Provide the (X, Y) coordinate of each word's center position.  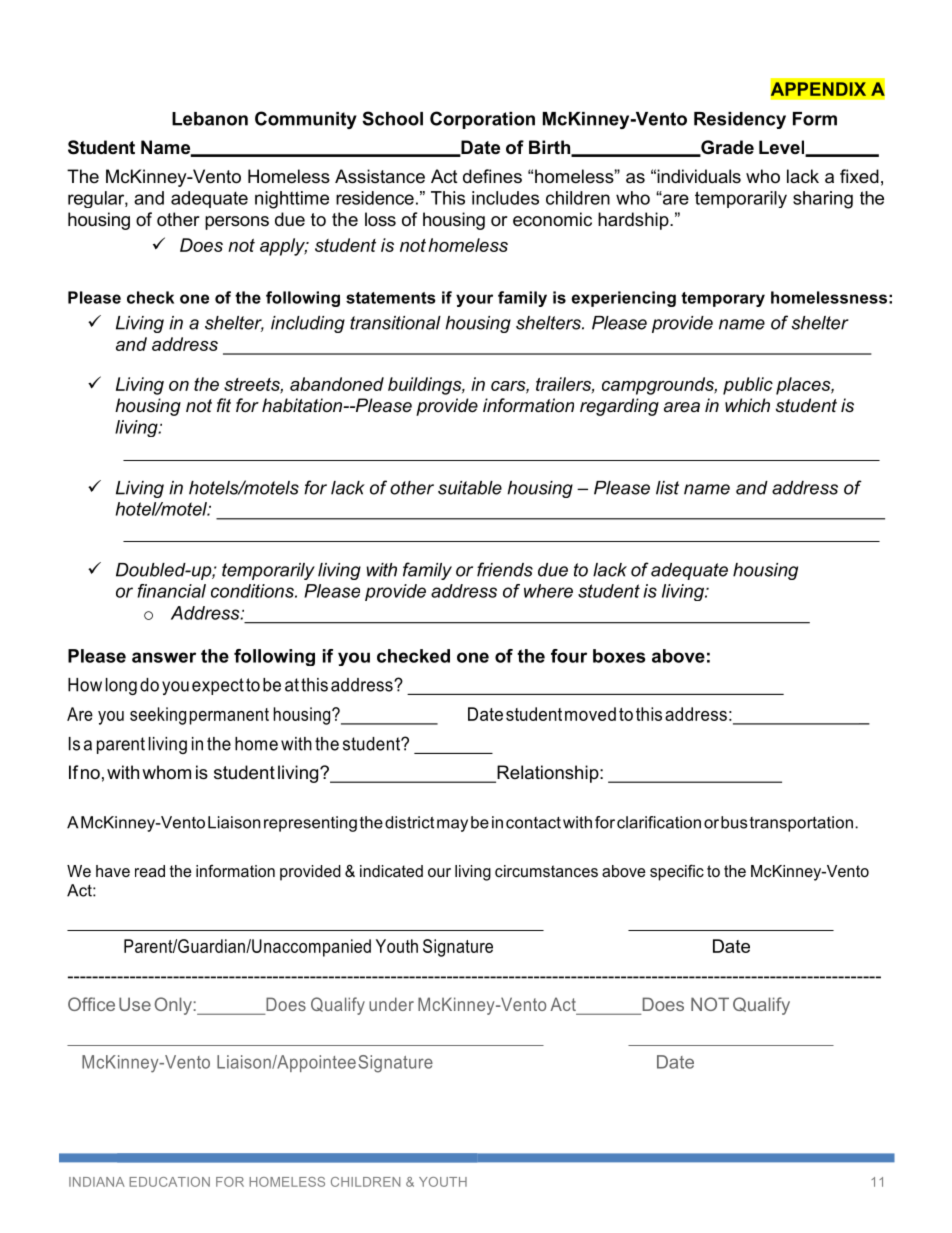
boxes (619, 656)
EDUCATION (169, 1182)
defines (492, 176)
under (391, 1004)
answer (164, 657)
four (569, 656)
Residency (740, 120)
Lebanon (210, 119)
